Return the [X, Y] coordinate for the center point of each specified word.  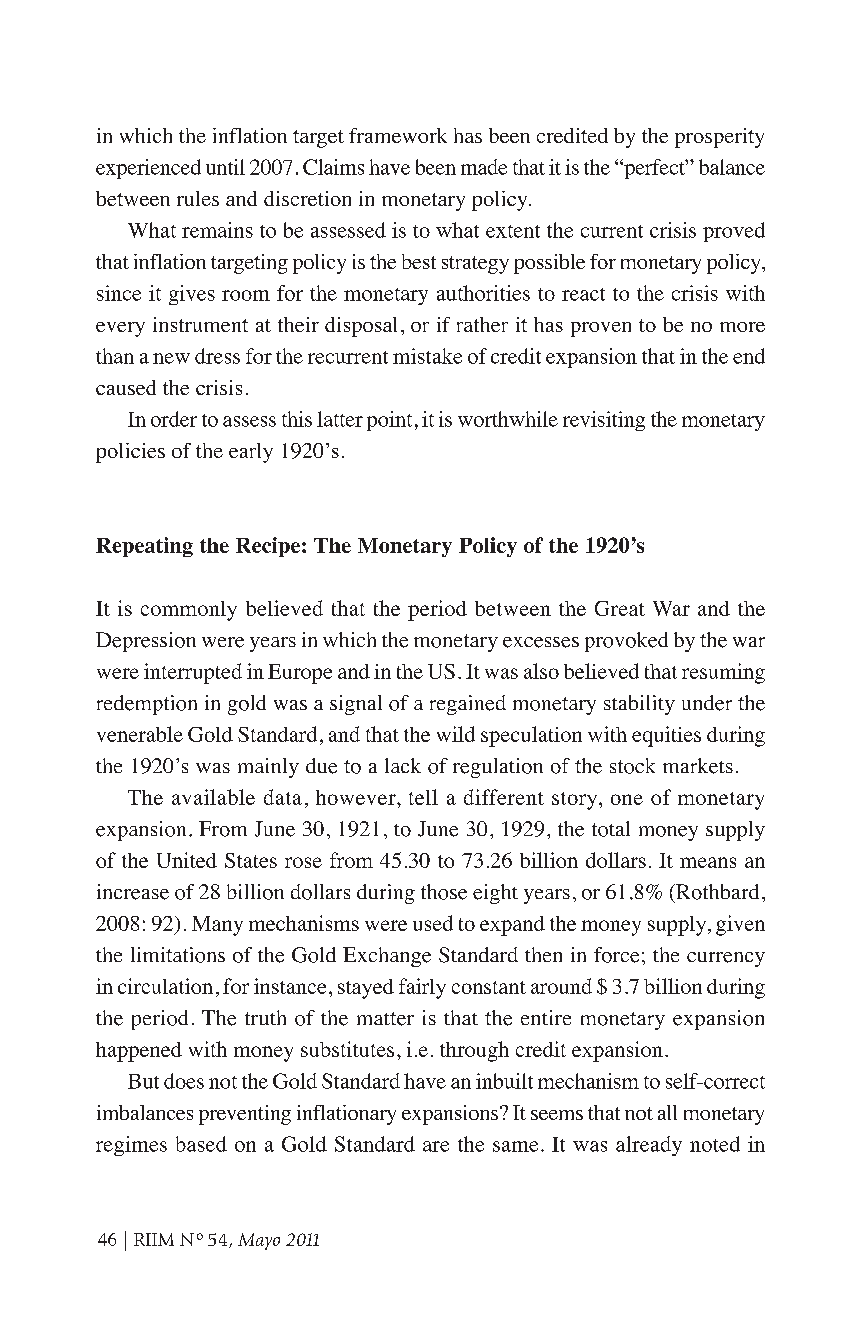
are [436, 1146]
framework [398, 135]
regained [468, 705]
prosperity [719, 138]
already [649, 1146]
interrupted [193, 673]
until [225, 167]
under [707, 703]
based [201, 1144]
